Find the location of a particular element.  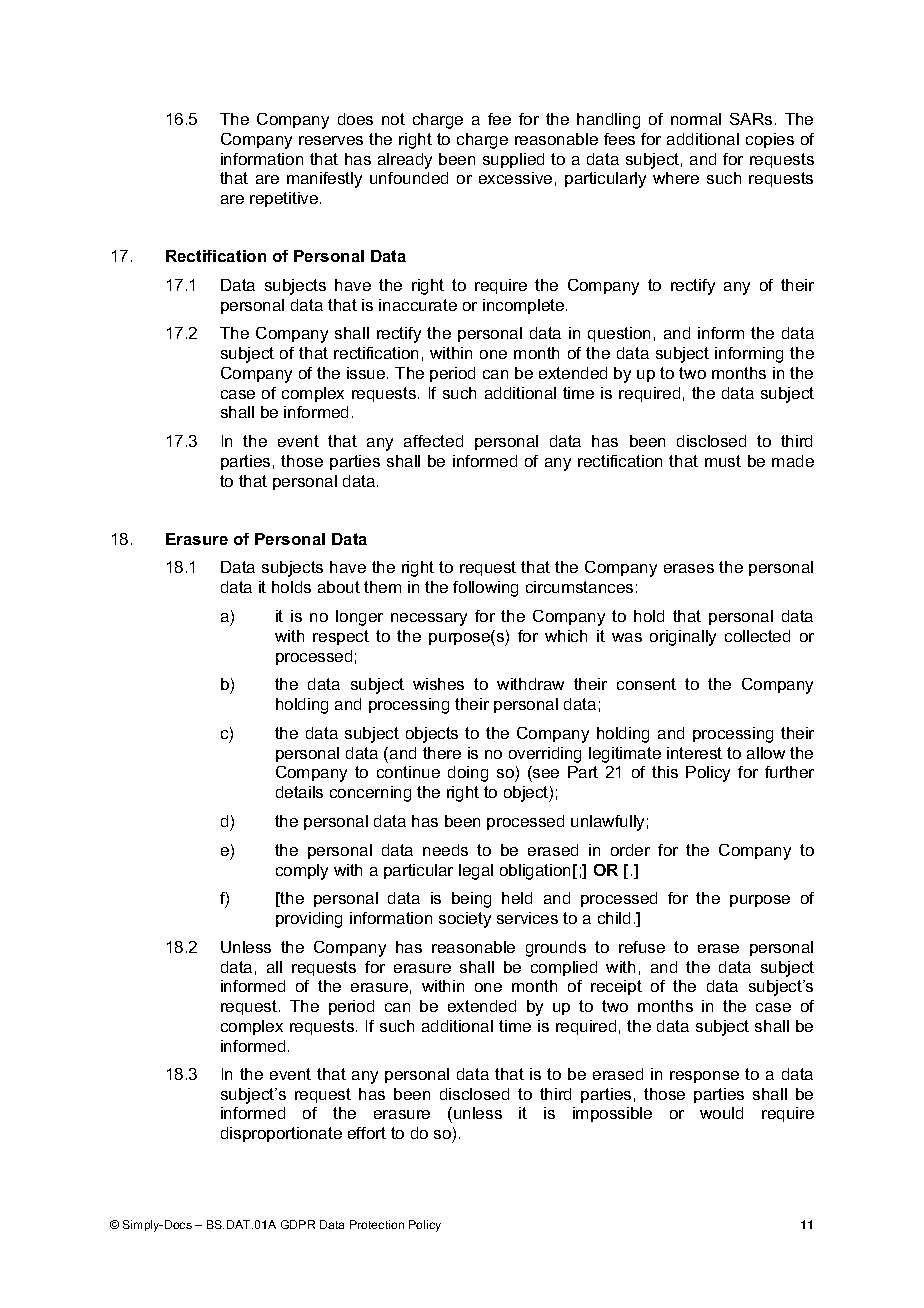

collected is located at coordinates (757, 636).
